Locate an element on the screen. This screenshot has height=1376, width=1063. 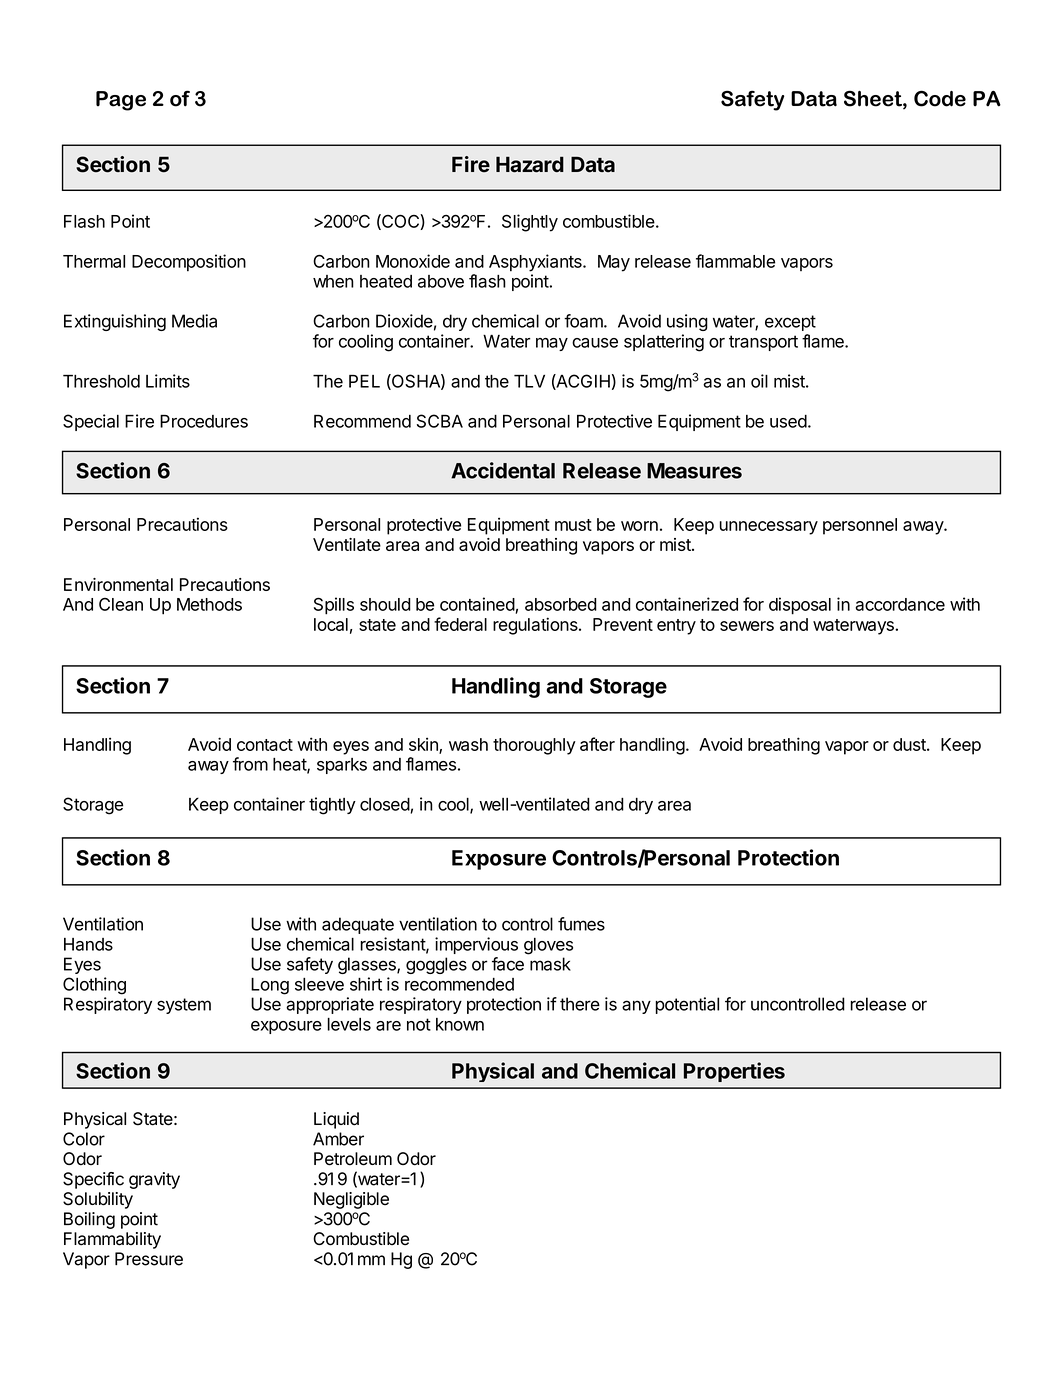
Methods is located at coordinates (209, 604).
